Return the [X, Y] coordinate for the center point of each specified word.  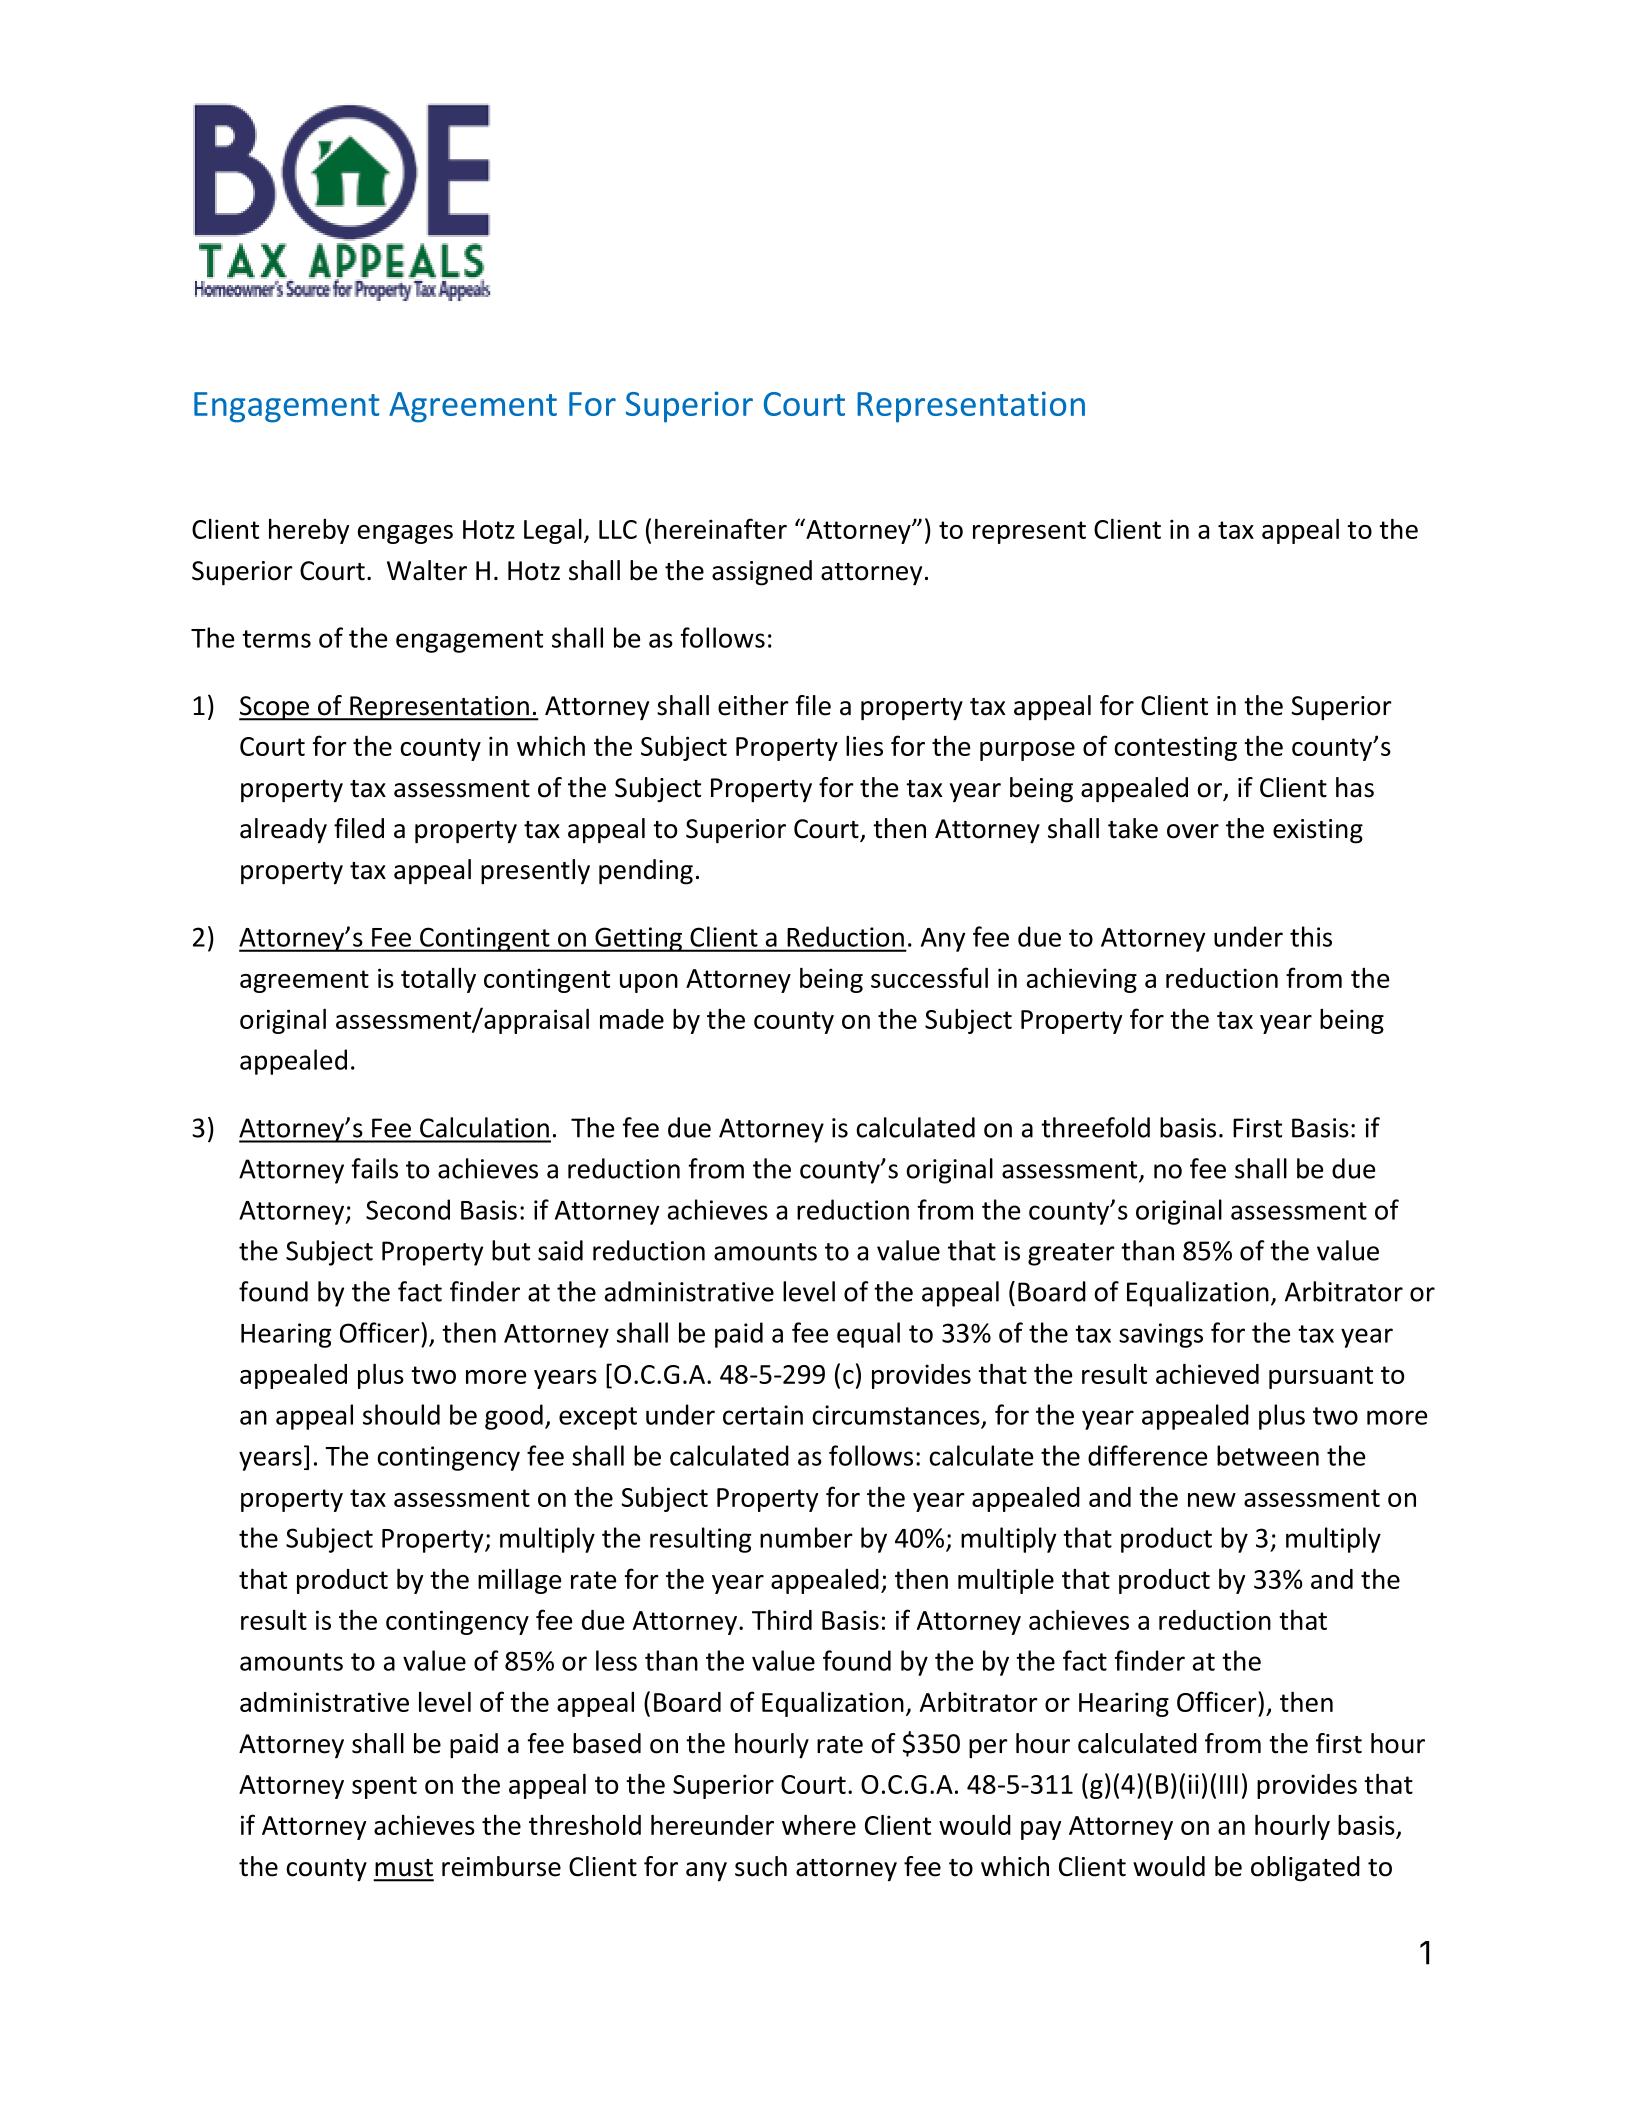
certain [763, 1415]
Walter [427, 570]
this [1311, 936]
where [819, 1824]
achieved [1207, 1373]
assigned [762, 573]
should [401, 1414]
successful [929, 977]
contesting [1175, 748]
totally [438, 980]
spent [384, 1787]
